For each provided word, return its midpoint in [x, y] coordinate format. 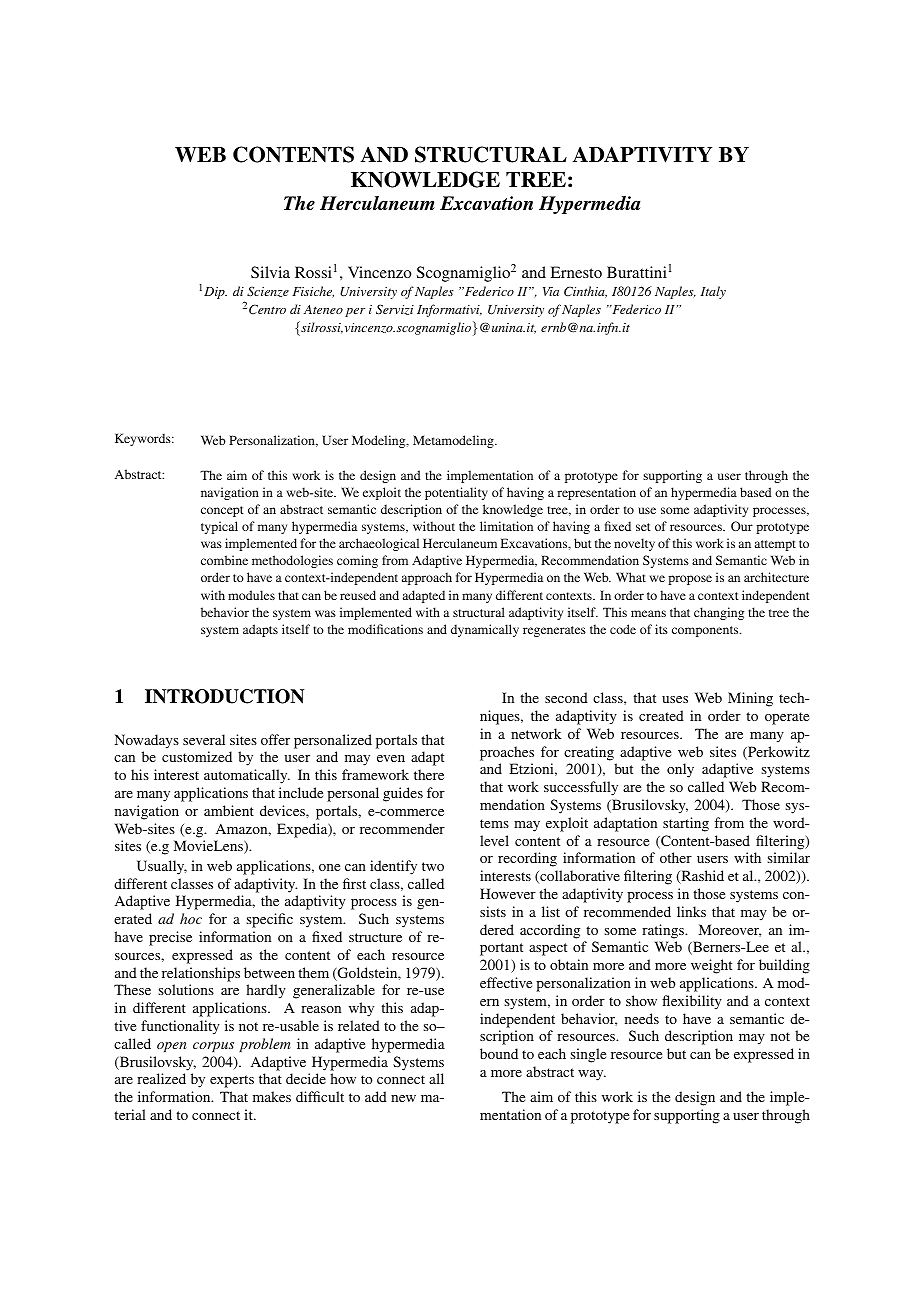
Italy [713, 292]
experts [232, 1081]
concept [222, 511]
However [508, 893]
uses [675, 699]
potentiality [456, 493]
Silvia [270, 272]
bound [499, 1053]
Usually [162, 867]
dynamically [485, 630]
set [643, 527]
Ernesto [576, 272]
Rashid [701, 877]
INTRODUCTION [224, 696]
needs [642, 1018]
